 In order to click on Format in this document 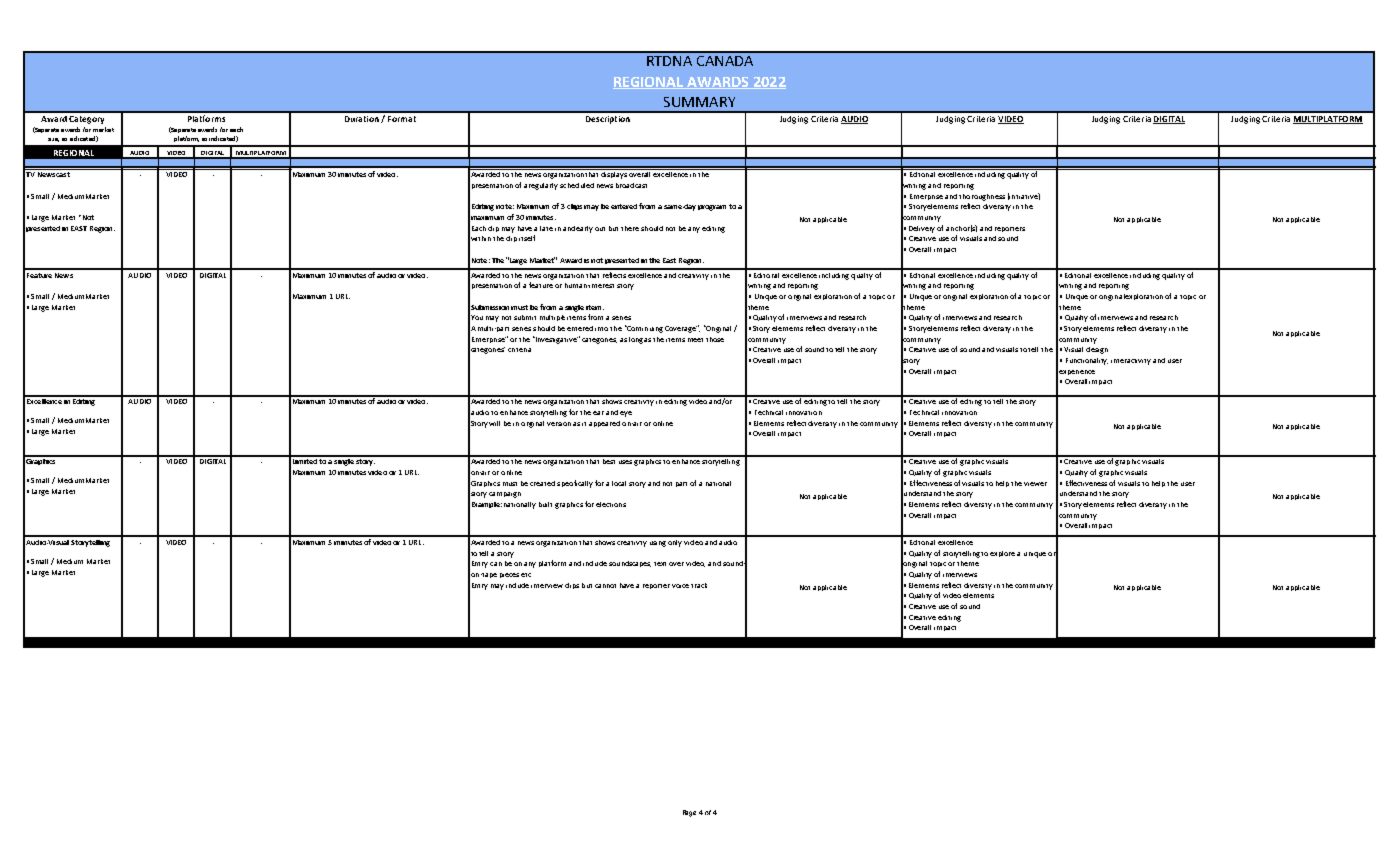, I will do `click(402, 119)`.
